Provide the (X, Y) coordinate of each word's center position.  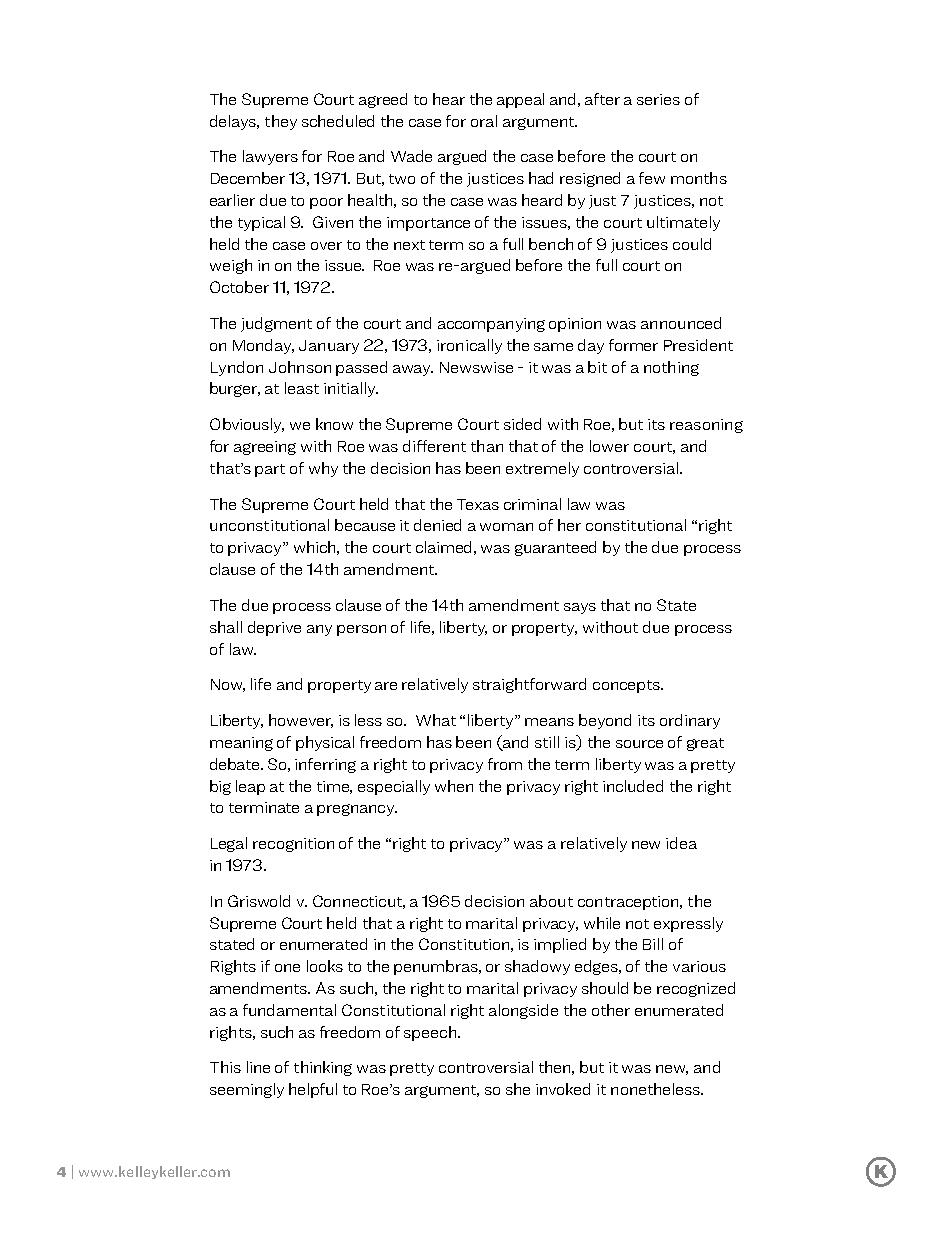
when (454, 786)
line (258, 1067)
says (580, 608)
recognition (293, 845)
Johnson (300, 367)
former (633, 345)
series (658, 99)
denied (437, 525)
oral (484, 121)
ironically (469, 346)
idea (681, 843)
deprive (274, 628)
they (281, 122)
